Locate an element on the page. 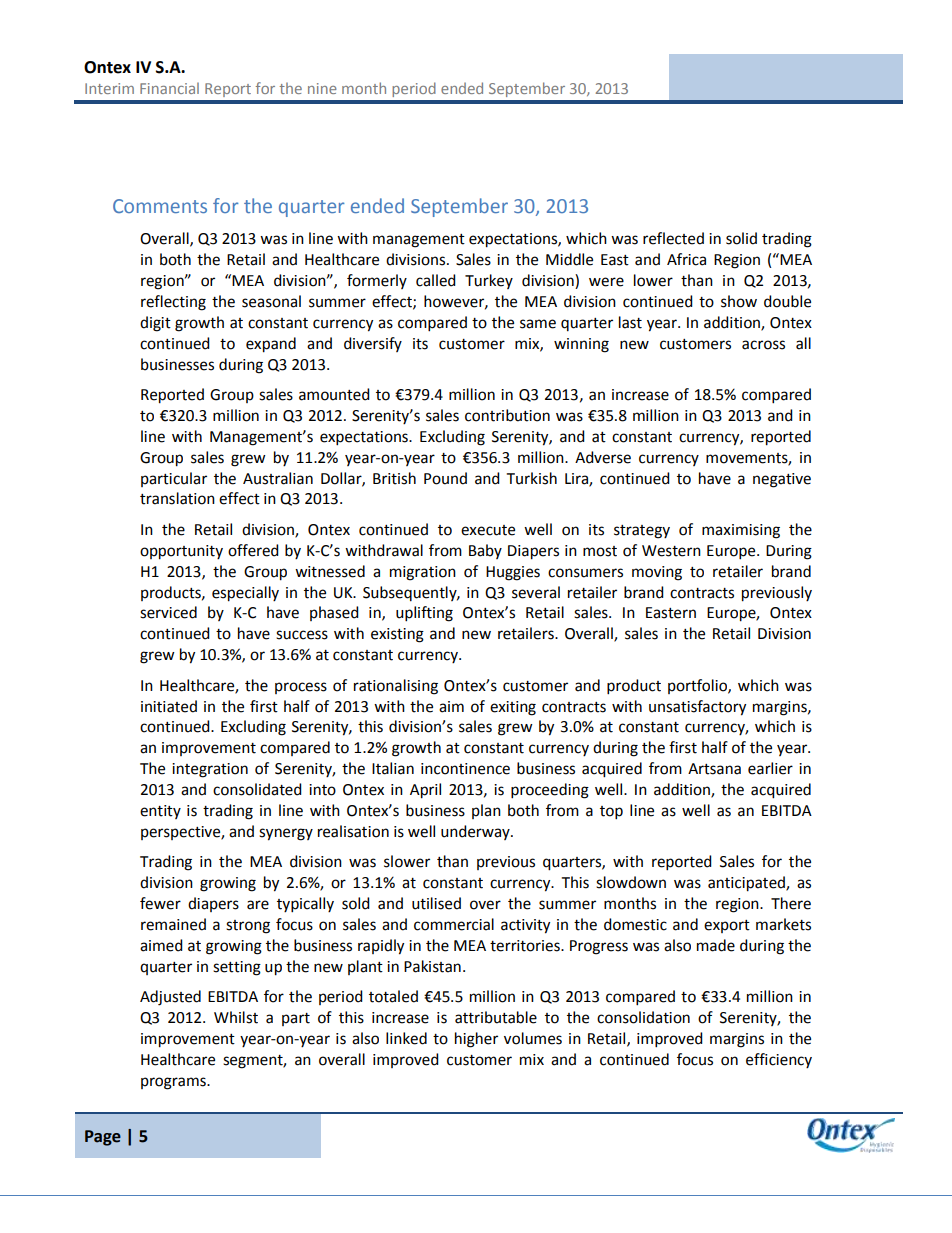 The width and height of the page is (952, 1233). programs is located at coordinates (174, 1083).
